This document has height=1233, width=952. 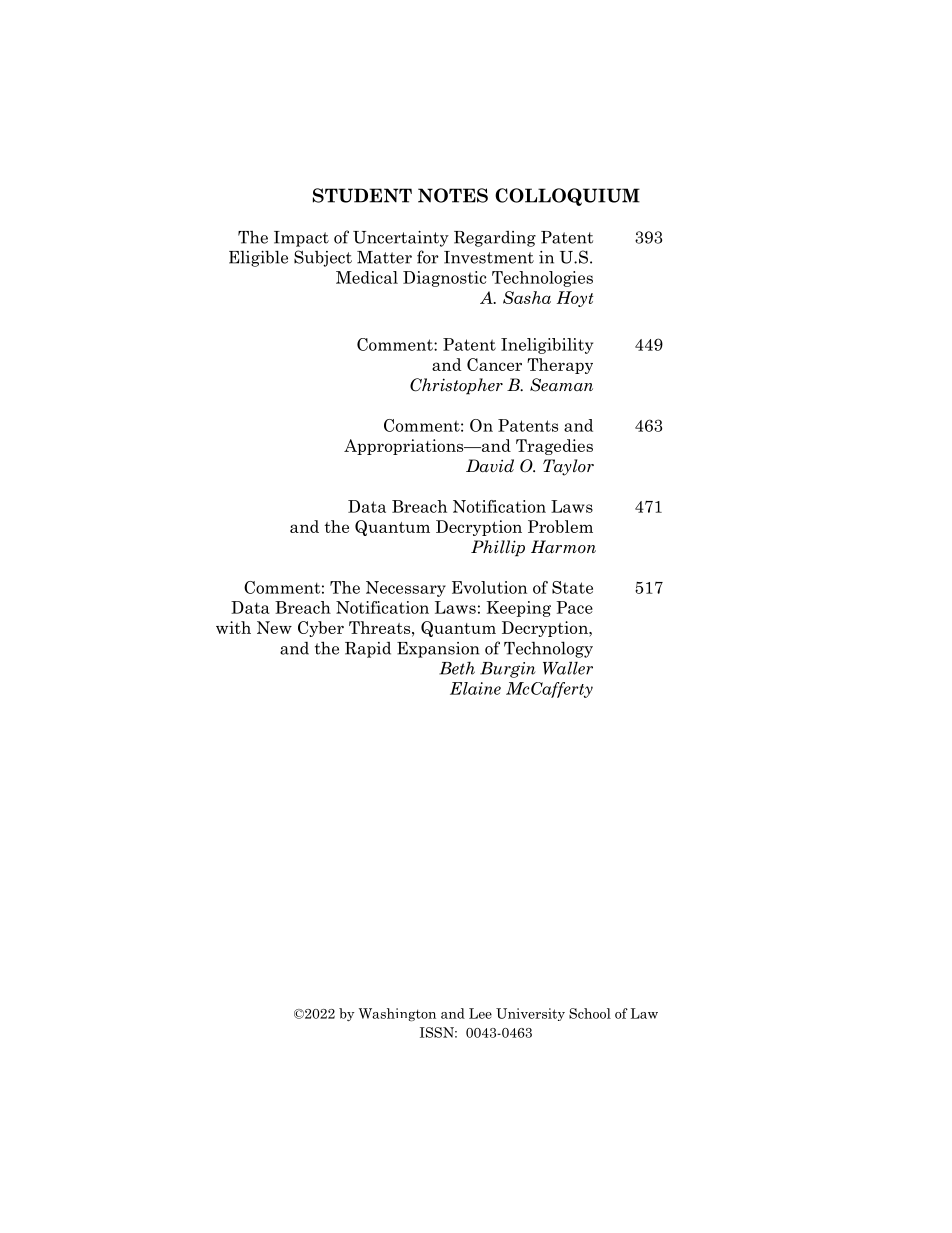 What do you see at coordinates (560, 526) in the document?
I see `Problem` at bounding box center [560, 526].
